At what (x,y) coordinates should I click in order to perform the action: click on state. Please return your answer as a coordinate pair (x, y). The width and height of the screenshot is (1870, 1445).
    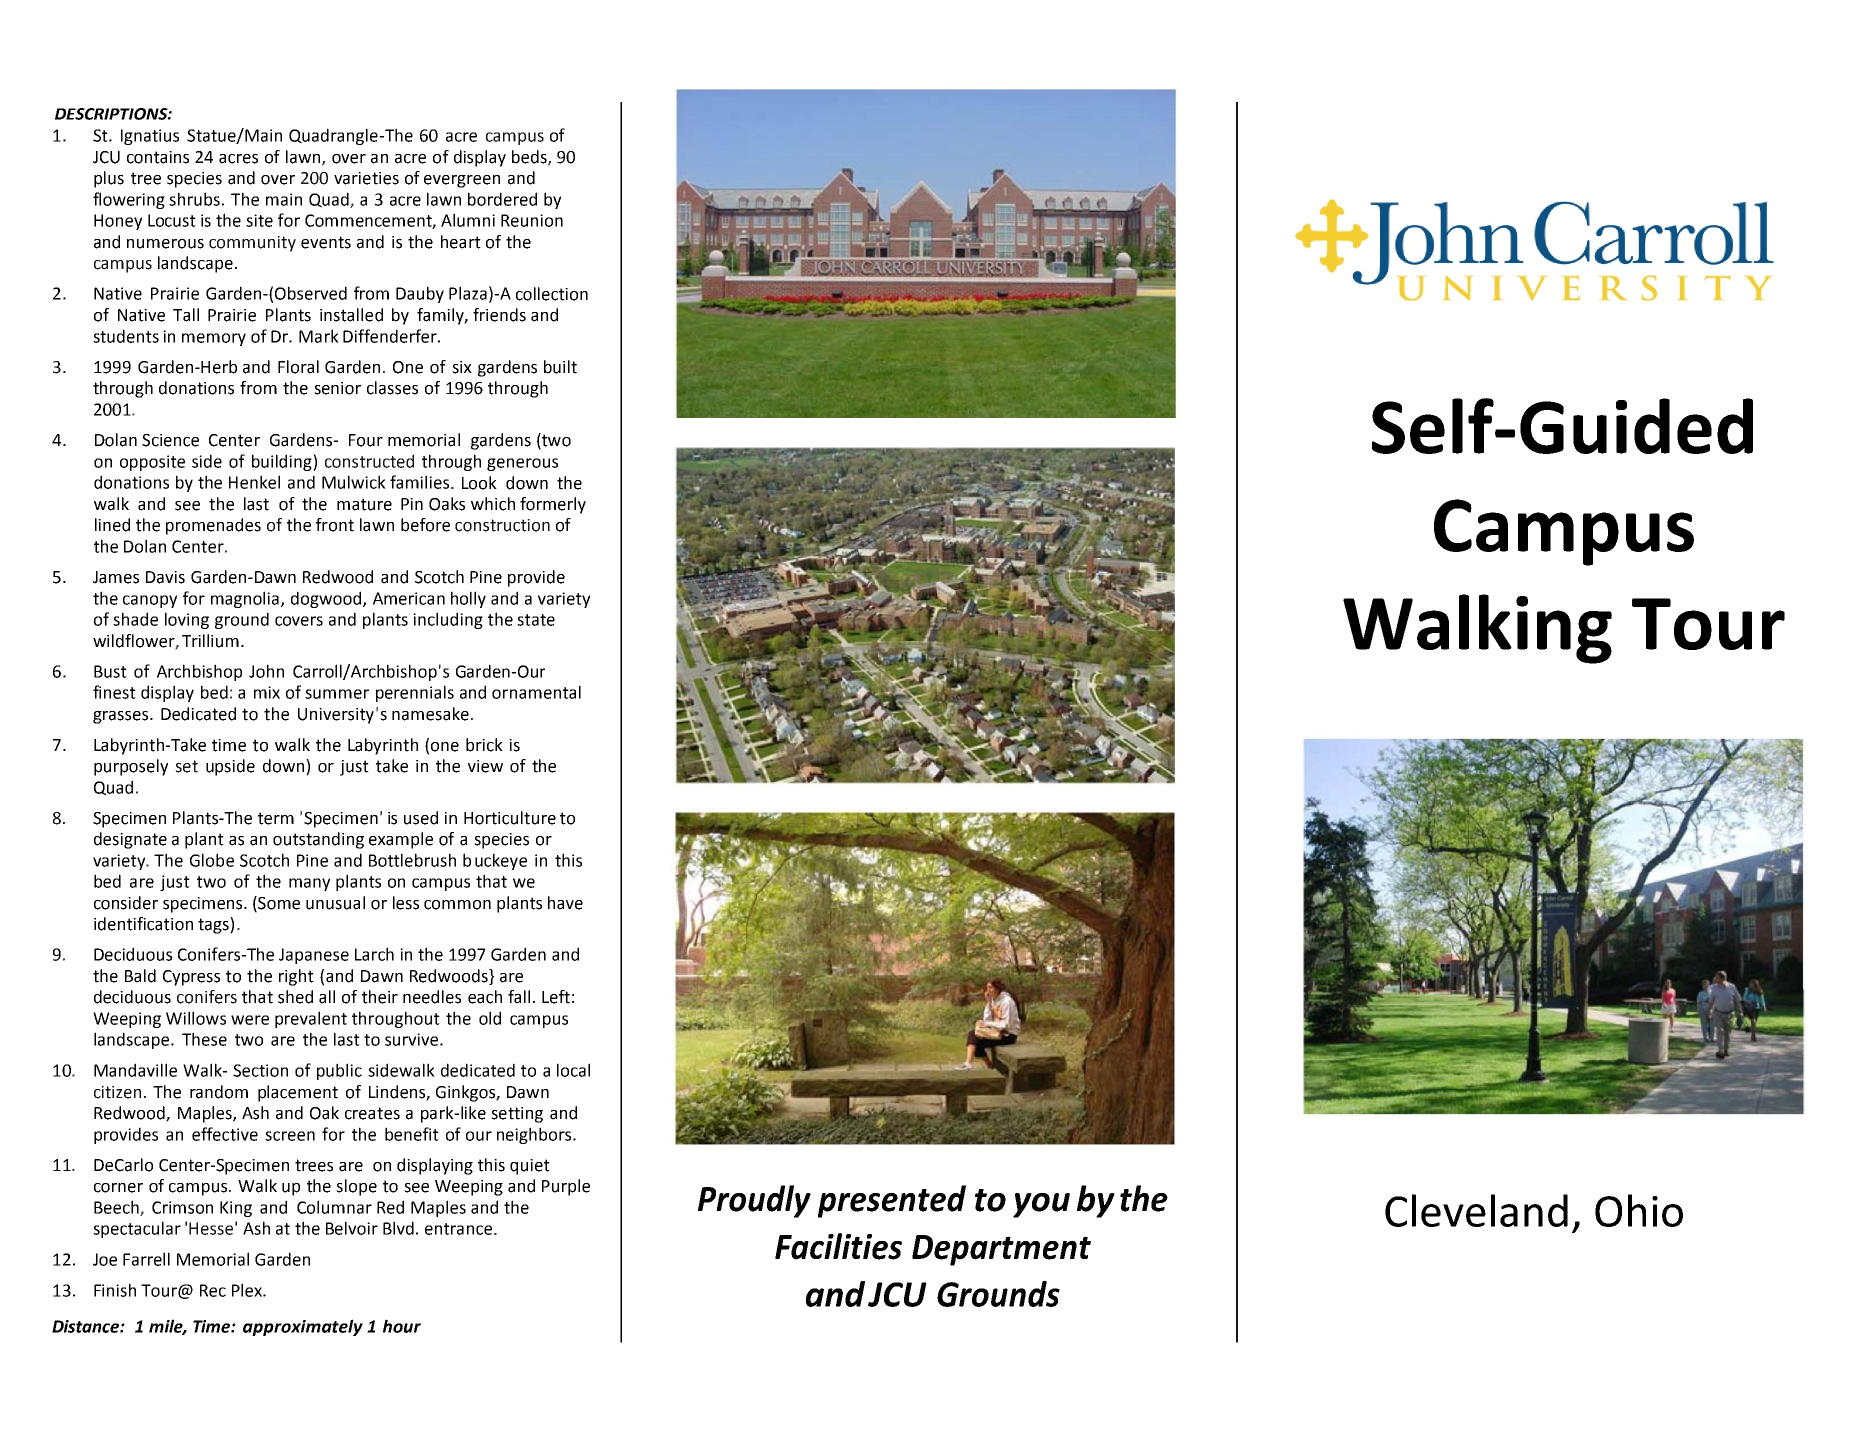
    Looking at the image, I should click on (536, 620).
